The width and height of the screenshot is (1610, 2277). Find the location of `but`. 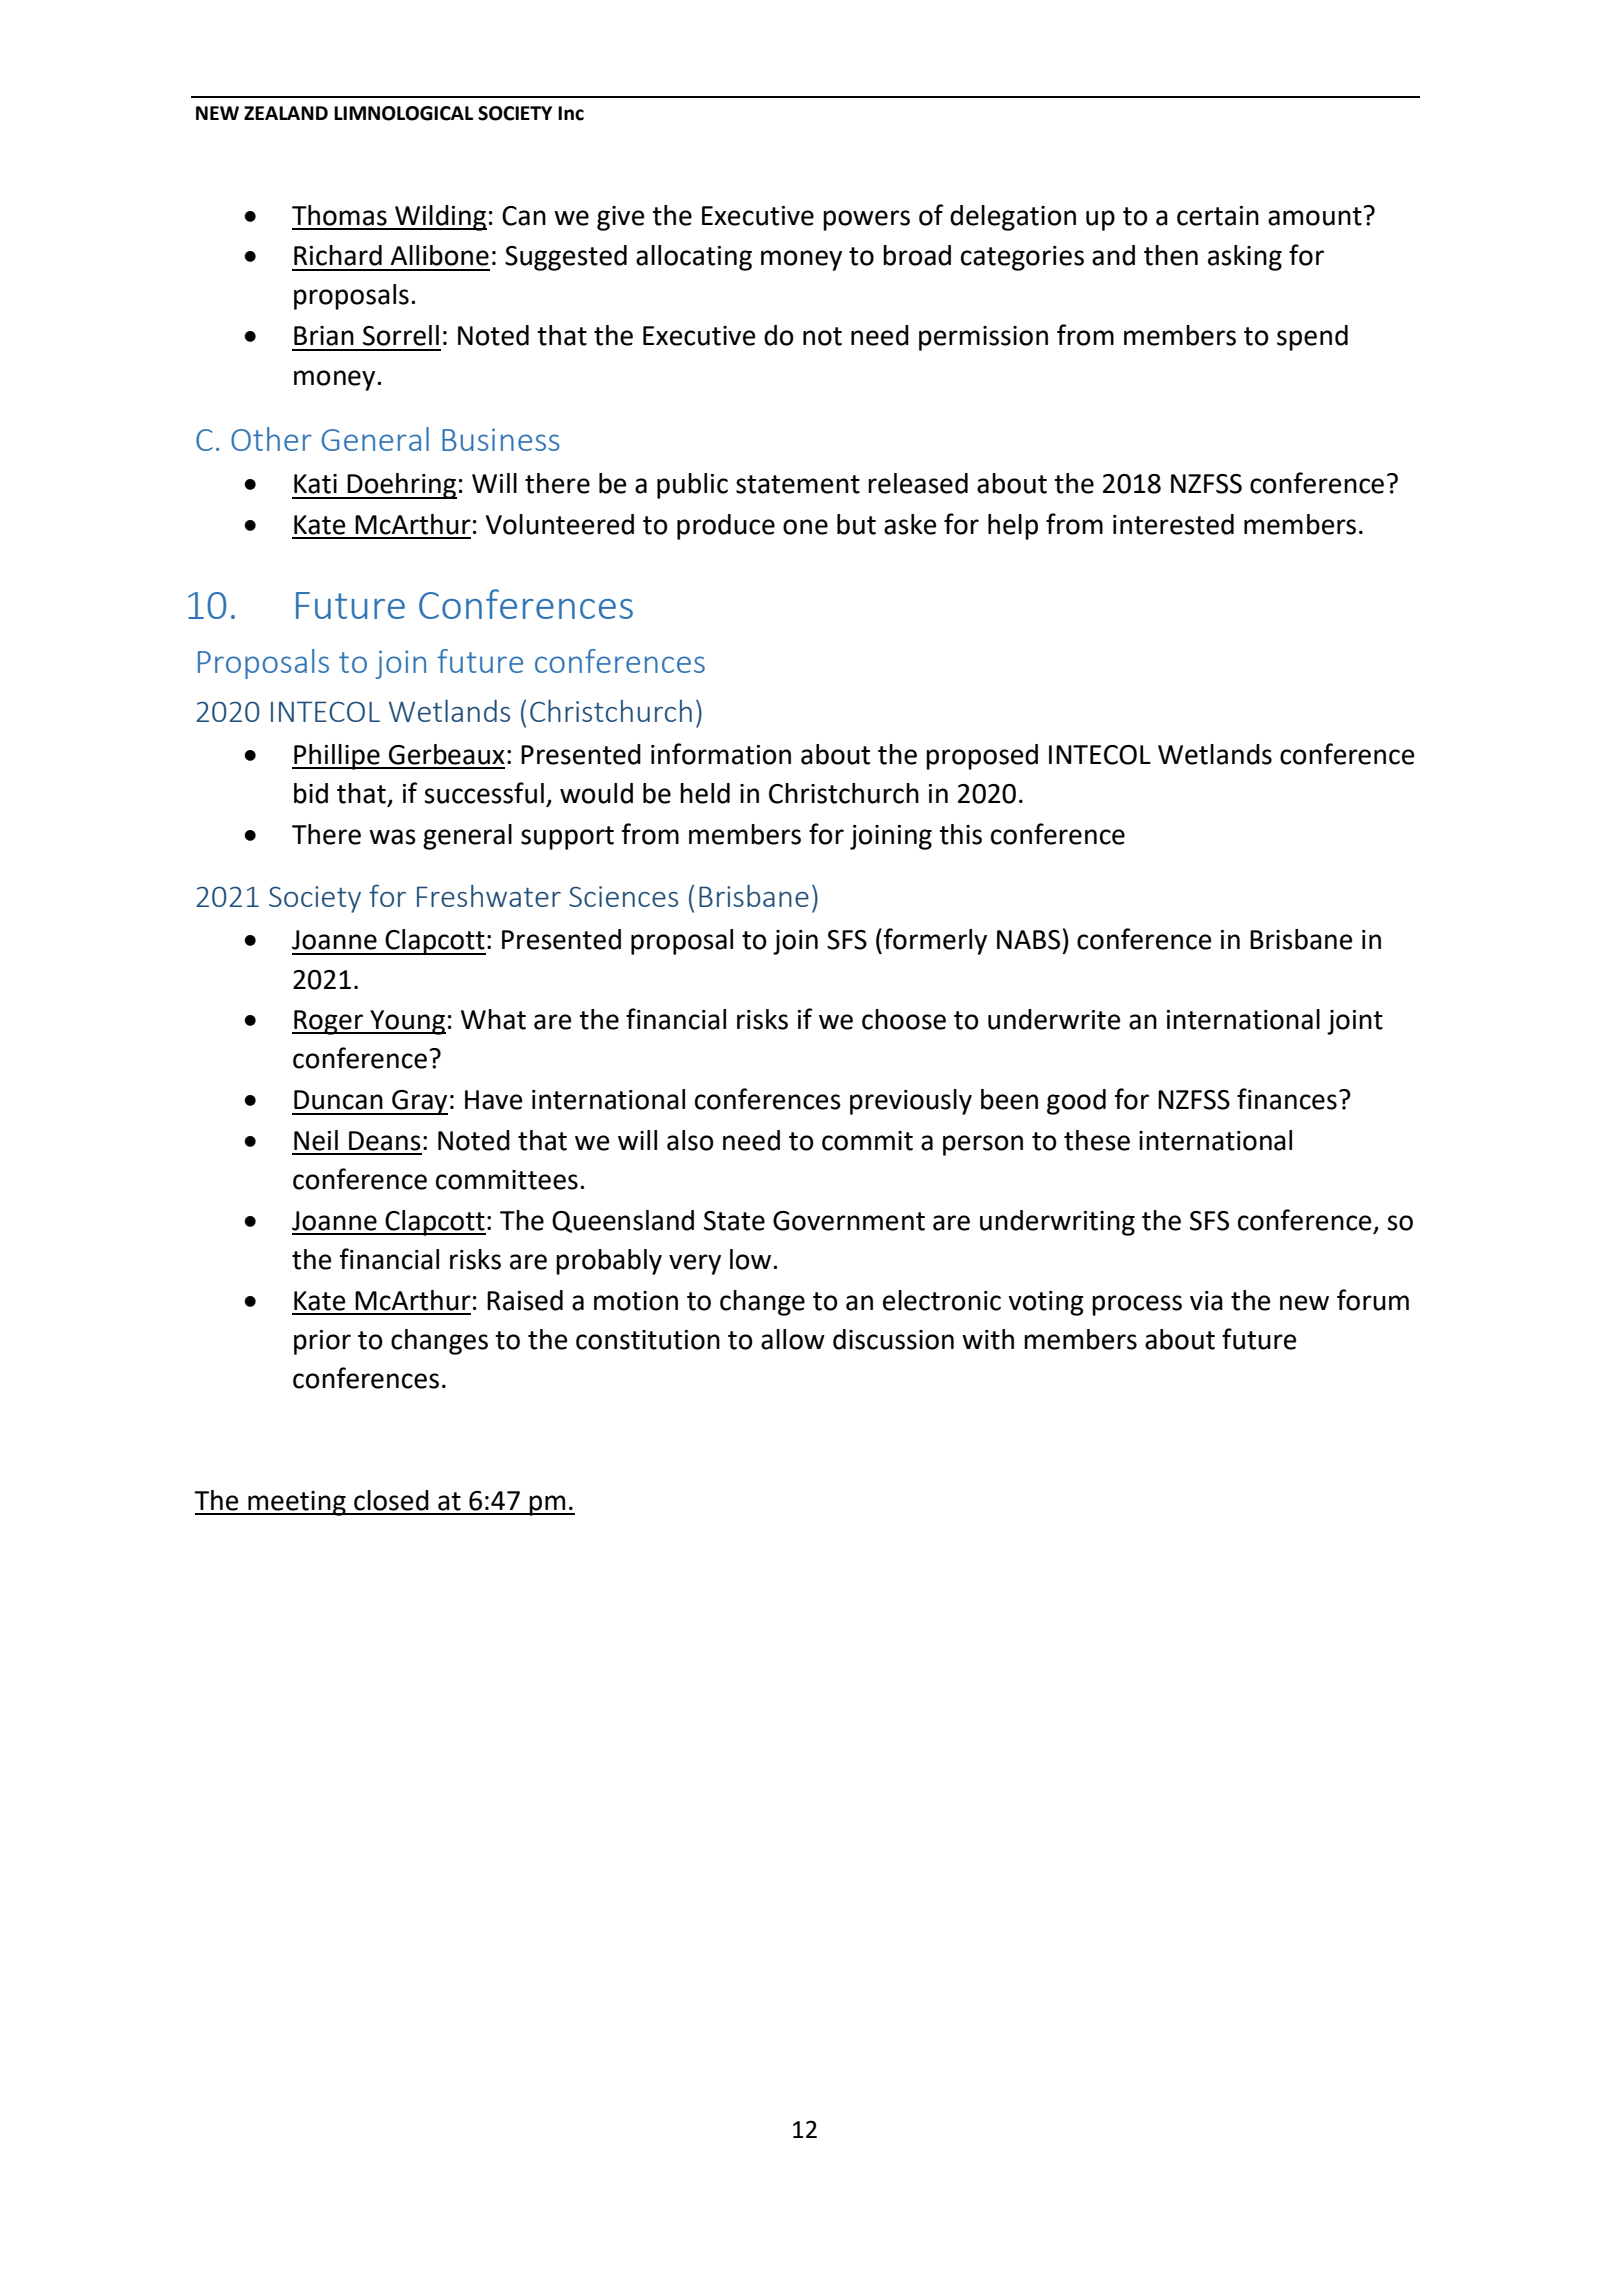

but is located at coordinates (856, 524).
